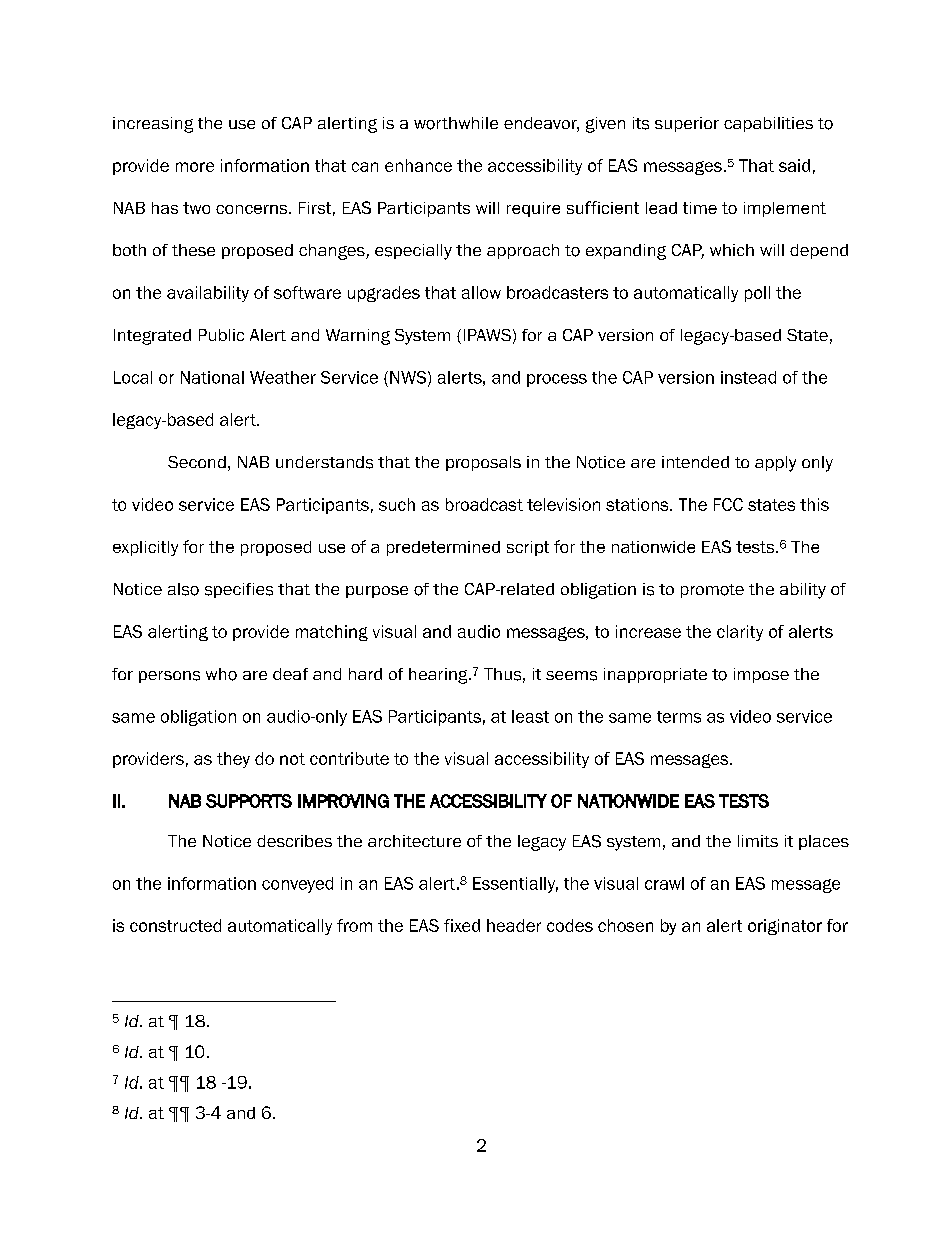 This screenshot has width=952, height=1233. Describe the element at coordinates (195, 167) in the screenshot. I see `more` at that location.
